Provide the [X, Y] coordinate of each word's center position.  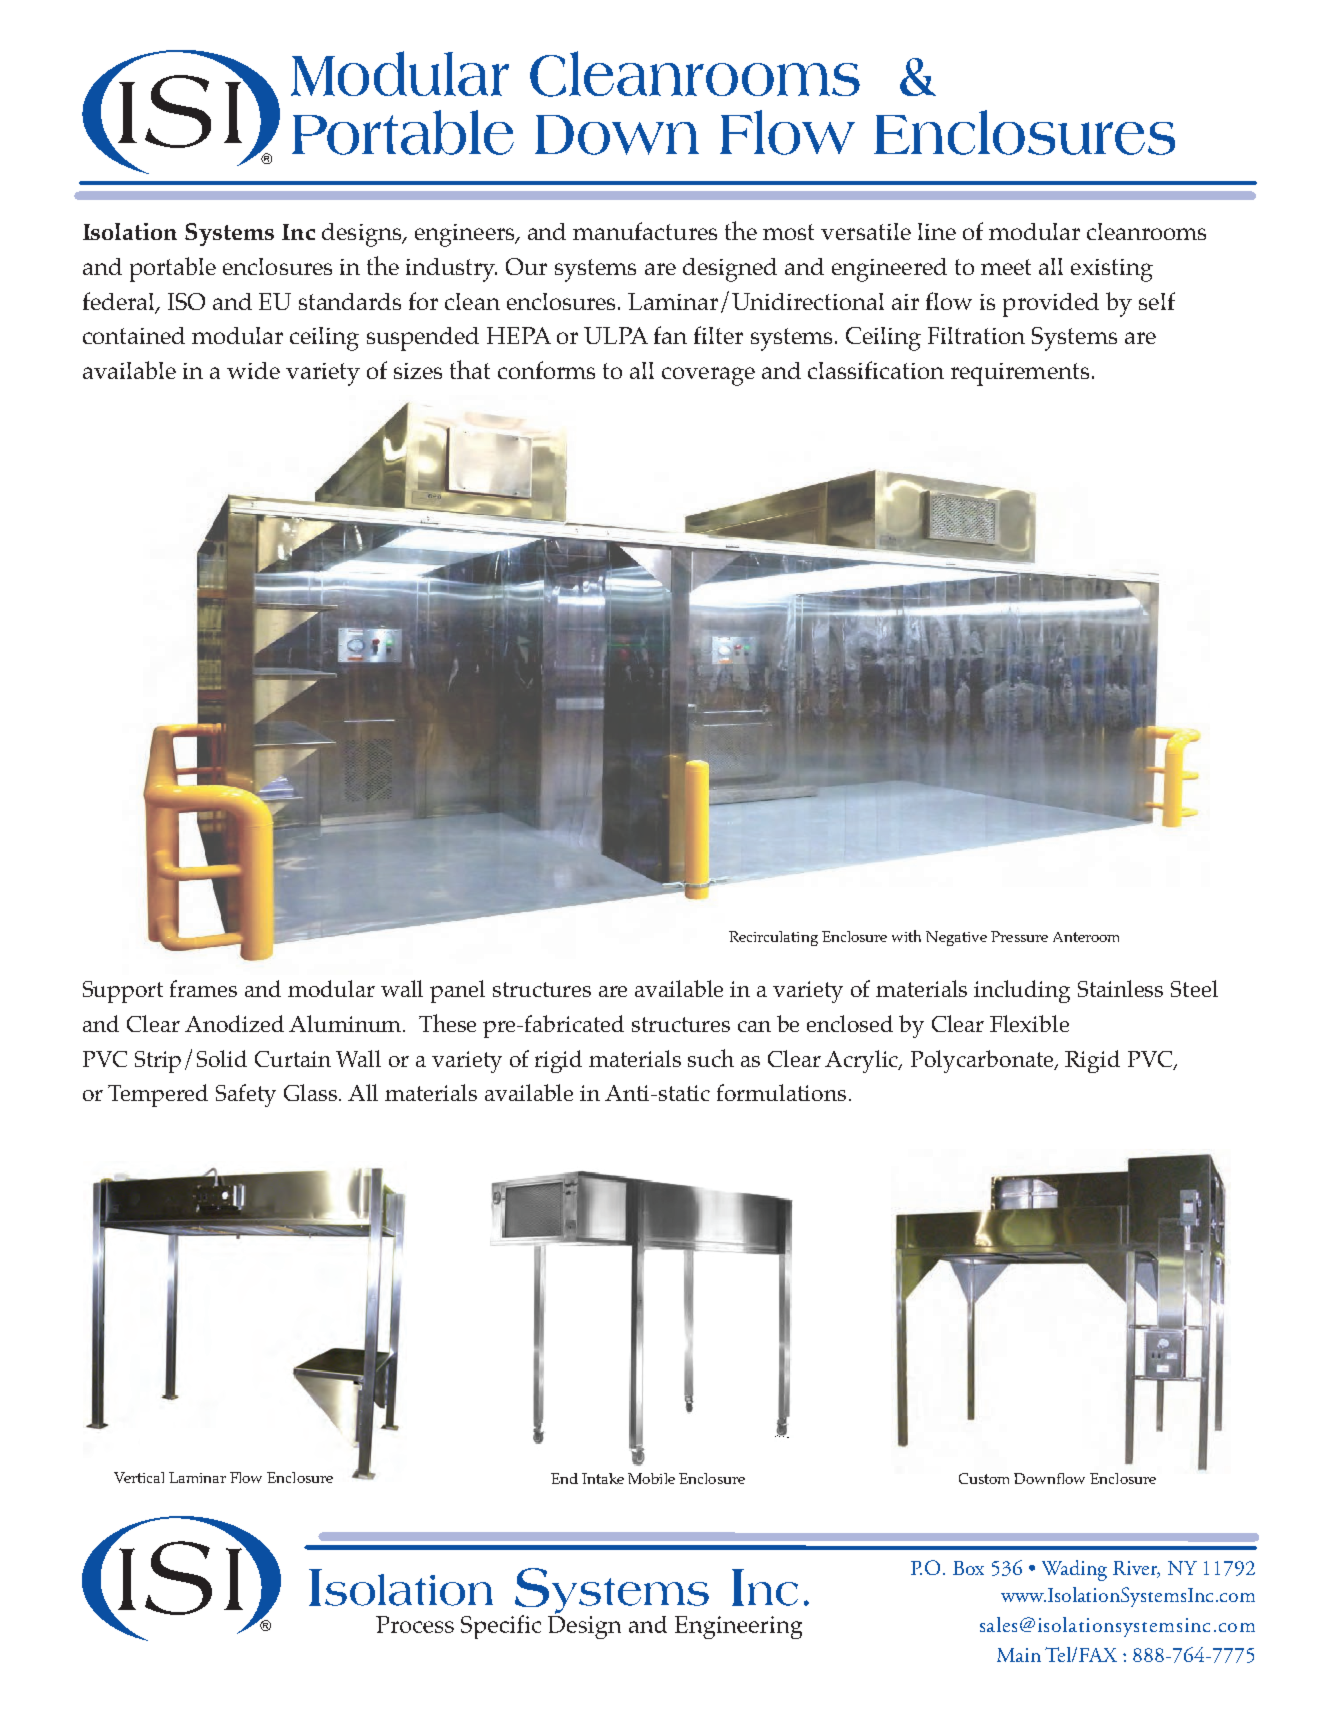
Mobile [651, 1478]
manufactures [645, 231]
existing [1112, 270]
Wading [1074, 1570]
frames [203, 988]
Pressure [1019, 936]
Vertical [139, 1477]
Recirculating [773, 938]
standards [350, 301]
